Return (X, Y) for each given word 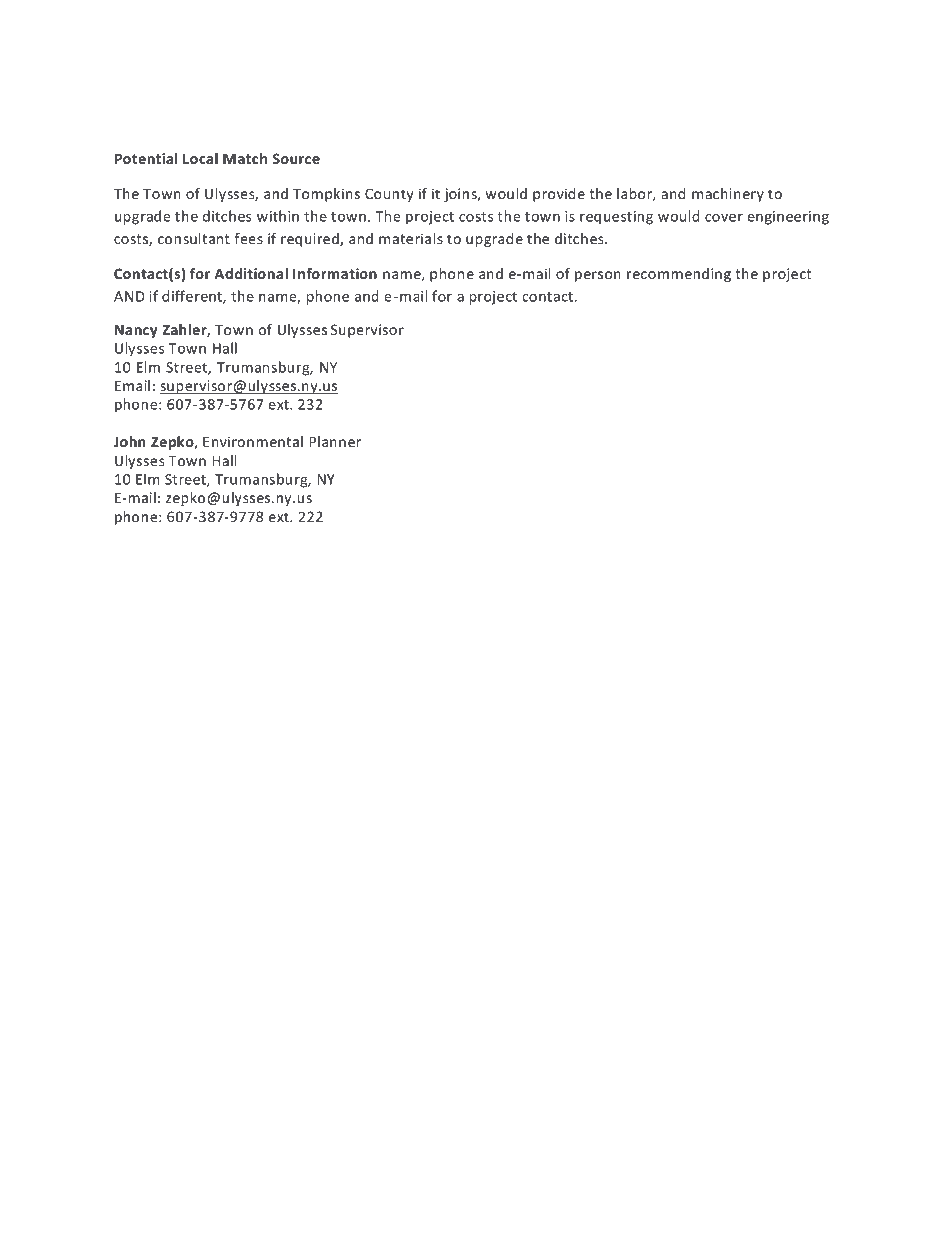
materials (411, 238)
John (130, 441)
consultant (194, 238)
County (389, 195)
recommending (679, 275)
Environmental (253, 441)
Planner (335, 441)
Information (335, 273)
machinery (728, 195)
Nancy (136, 331)
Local (200, 158)
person (598, 276)
